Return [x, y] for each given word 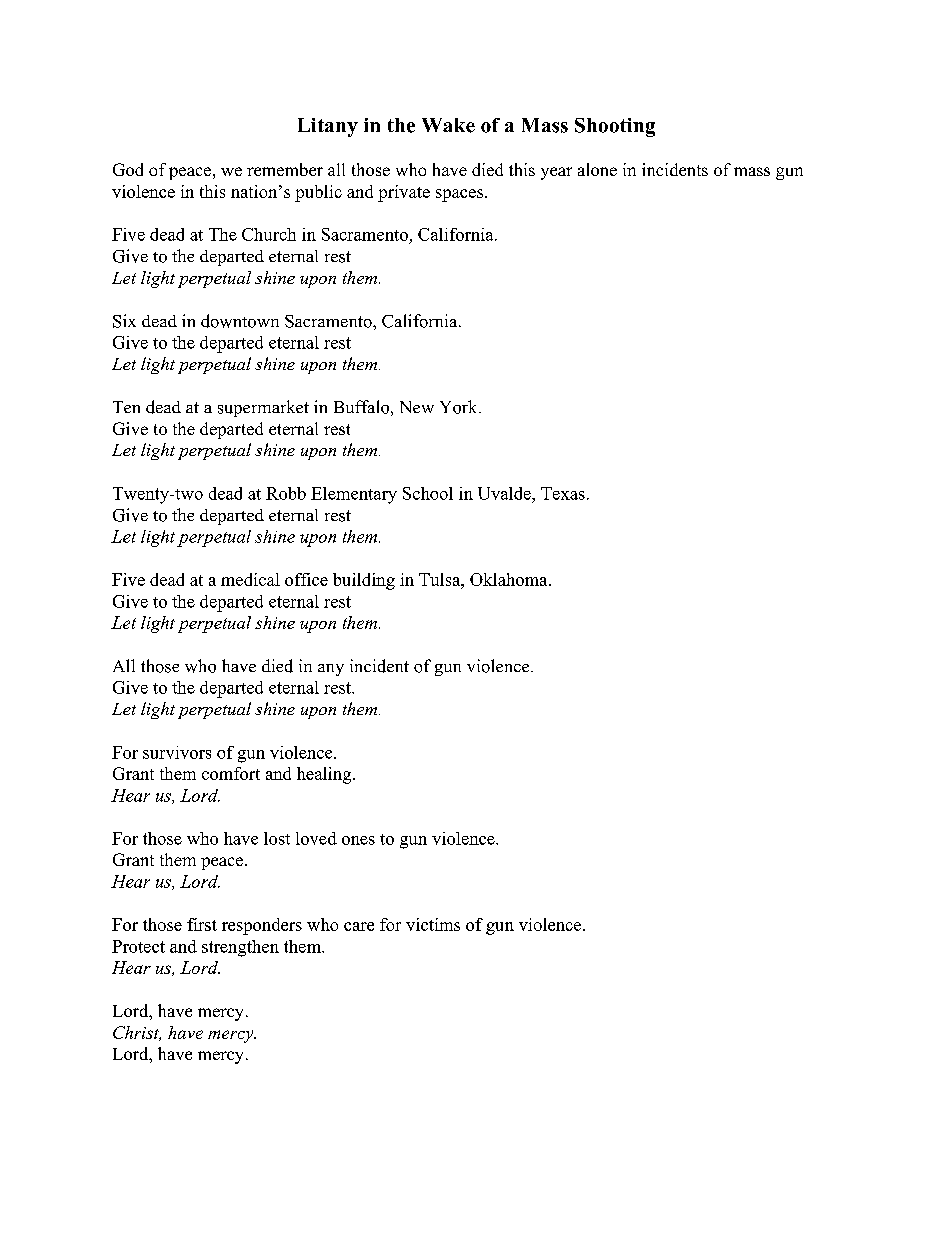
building [364, 581]
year [556, 173]
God [128, 169]
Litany [328, 127]
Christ [137, 1033]
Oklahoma [510, 579]
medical [250, 579]
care [359, 926]
